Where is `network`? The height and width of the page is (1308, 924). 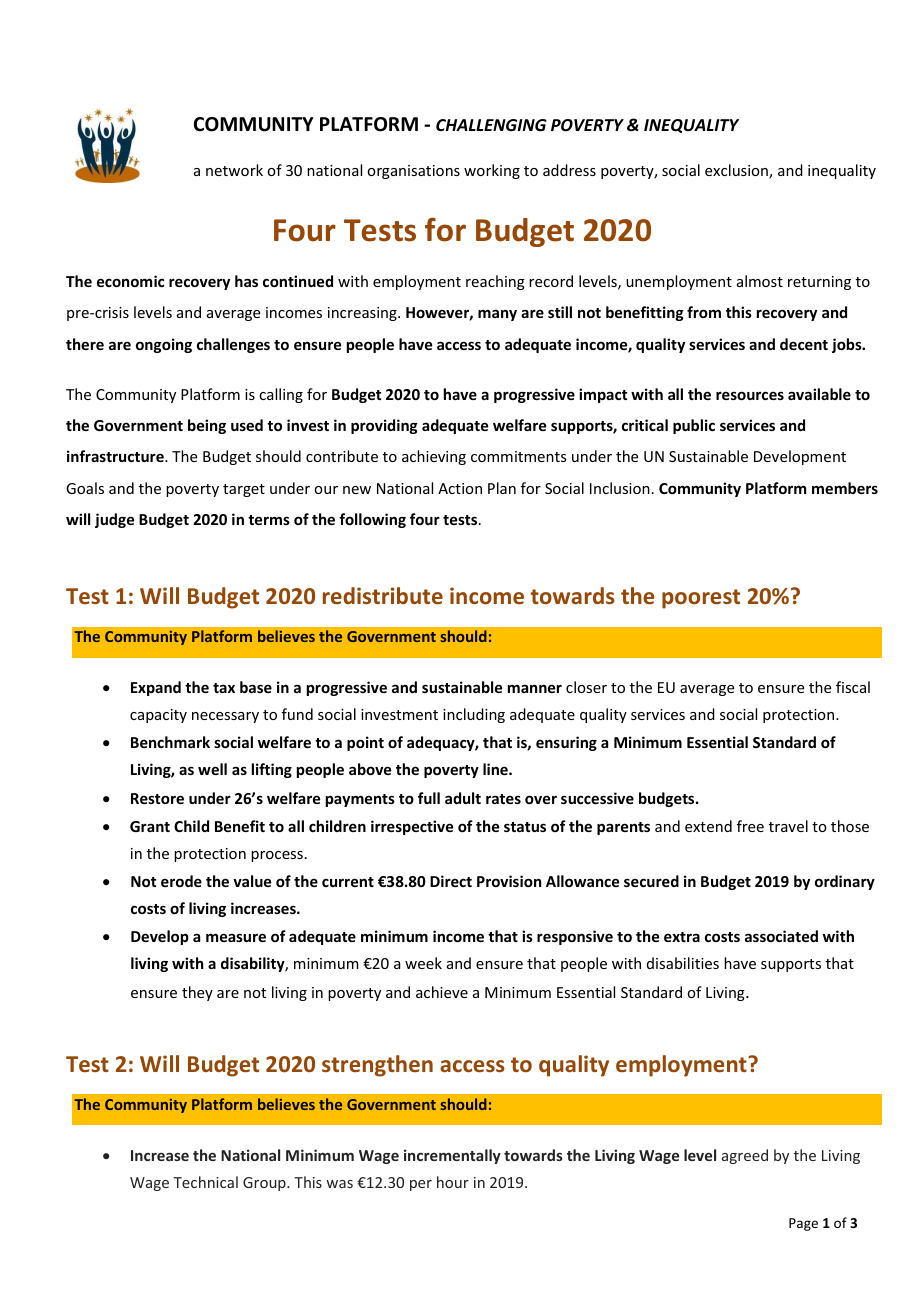
network is located at coordinates (234, 170).
